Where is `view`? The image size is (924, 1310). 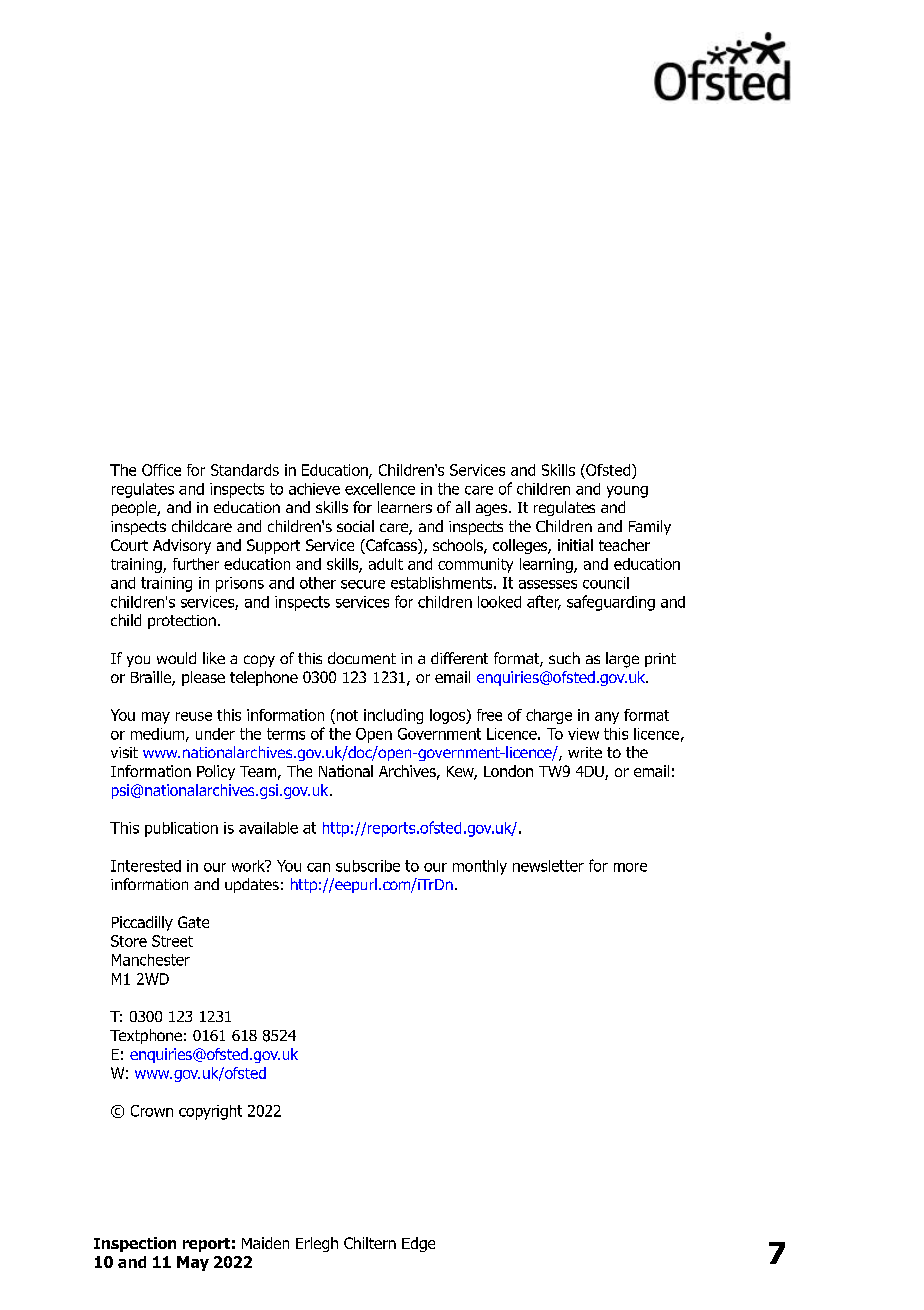 view is located at coordinates (583, 734).
